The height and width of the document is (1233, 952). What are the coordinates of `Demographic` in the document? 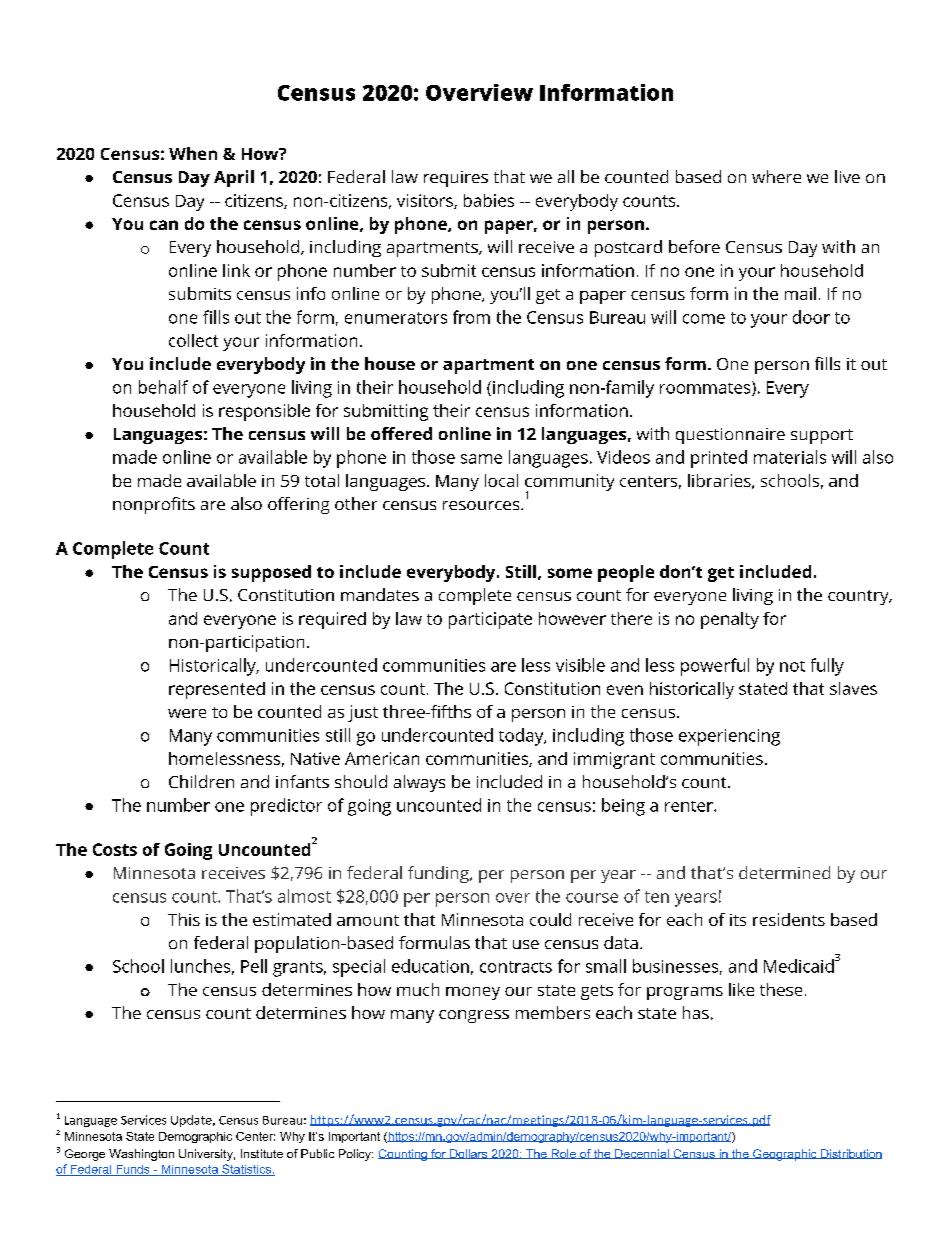 It's located at (195, 1137).
